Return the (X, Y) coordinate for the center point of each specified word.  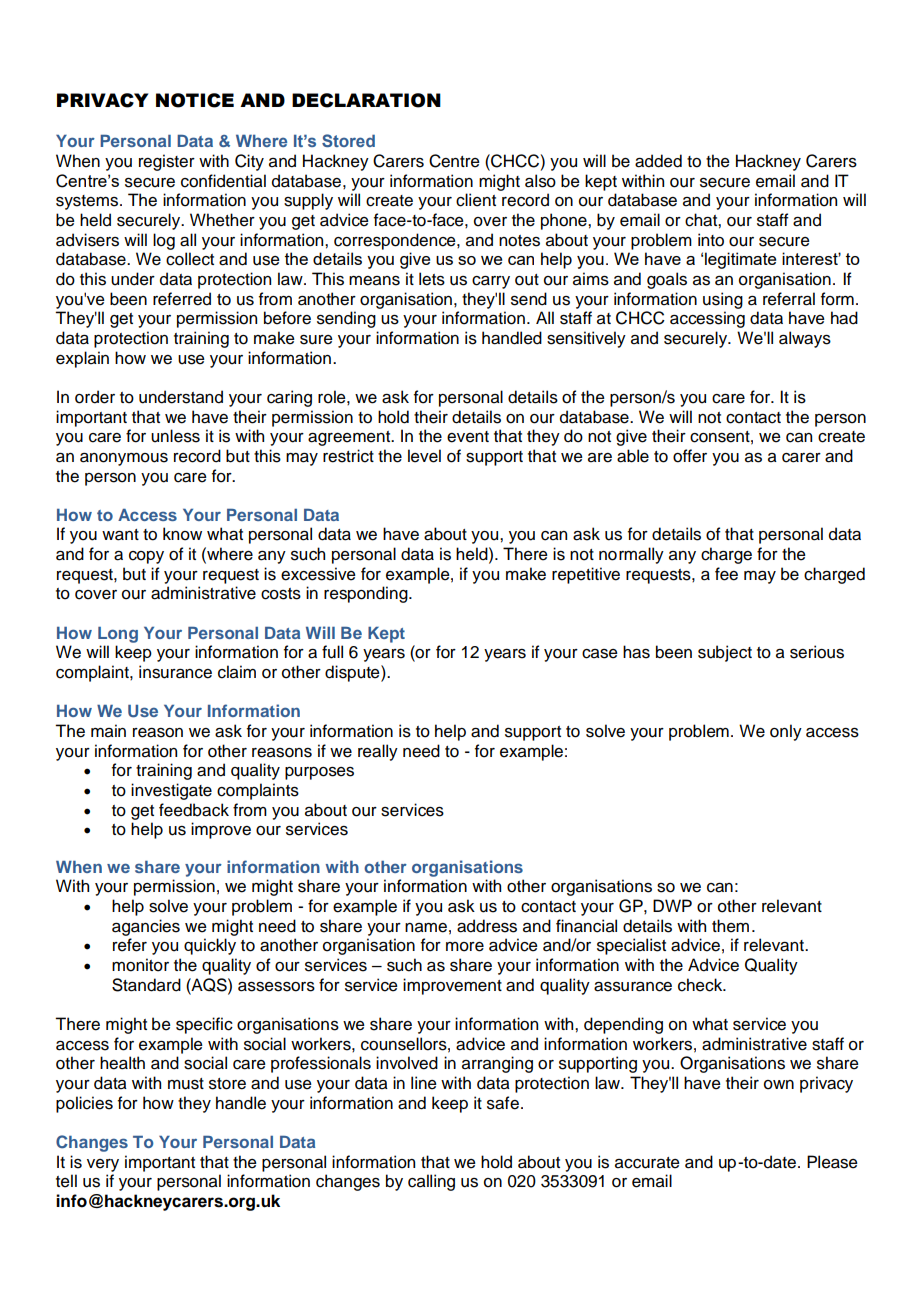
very (103, 1165)
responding (367, 594)
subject (725, 653)
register (167, 162)
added (658, 161)
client (476, 200)
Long (118, 635)
